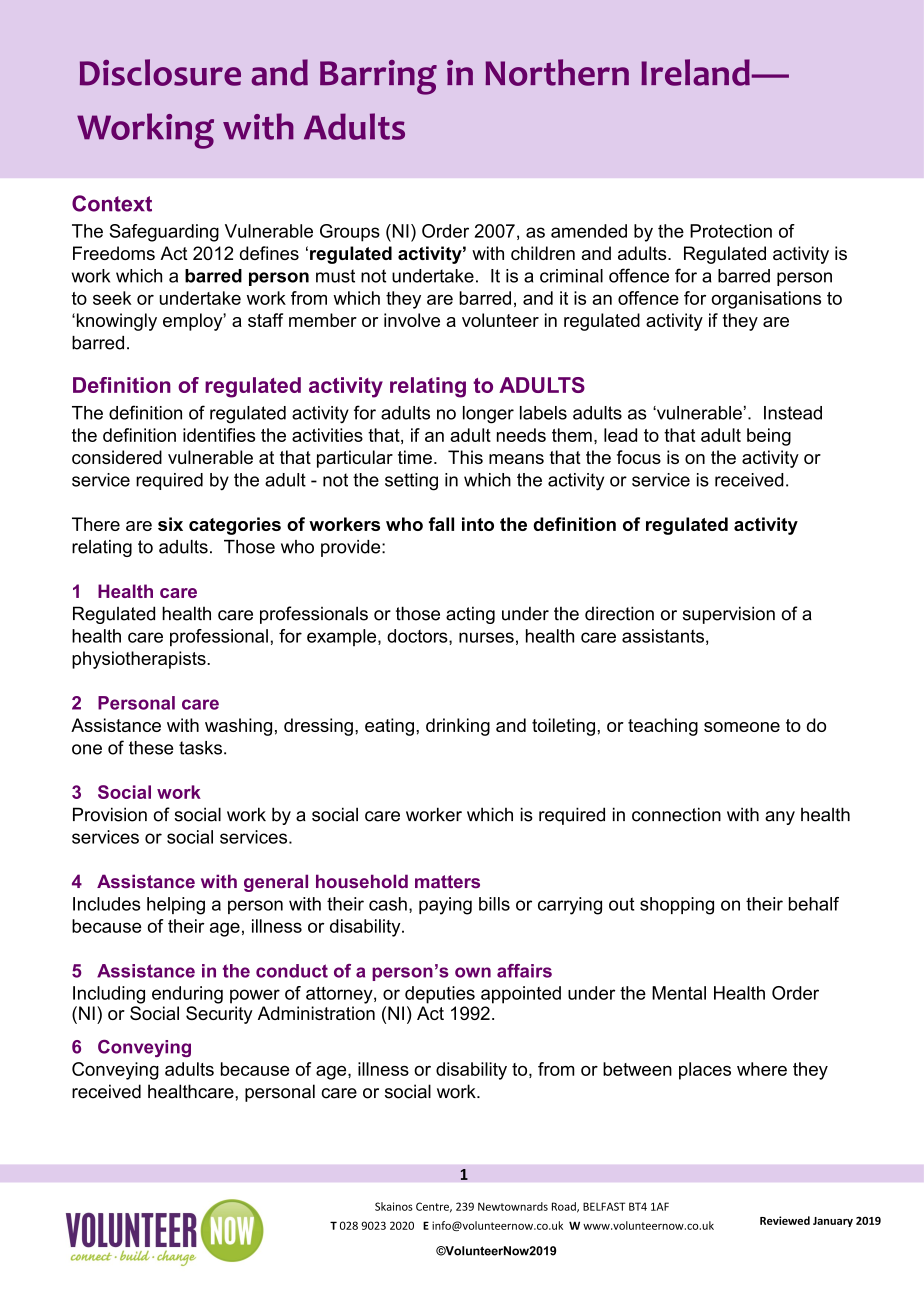 This screenshot has height=1308, width=924. What do you see at coordinates (140, 660) in the screenshot?
I see `physiotherapists` at bounding box center [140, 660].
